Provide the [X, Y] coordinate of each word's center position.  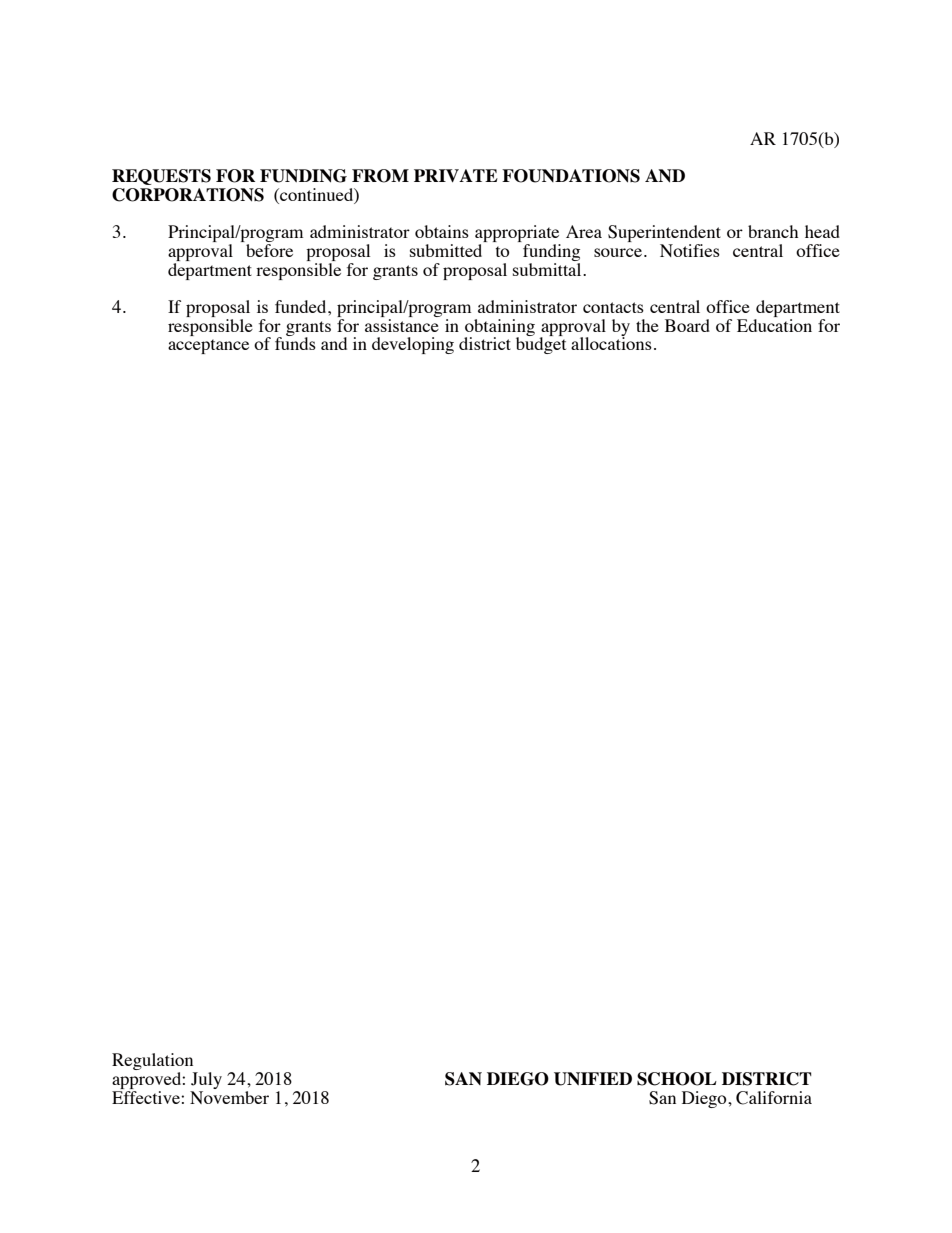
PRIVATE [456, 175]
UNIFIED [593, 1079]
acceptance [208, 346]
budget [541, 344]
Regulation [154, 1063]
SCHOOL [677, 1079]
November [229, 1097]
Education [774, 325]
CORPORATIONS [188, 195]
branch [773, 231]
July [206, 1082]
